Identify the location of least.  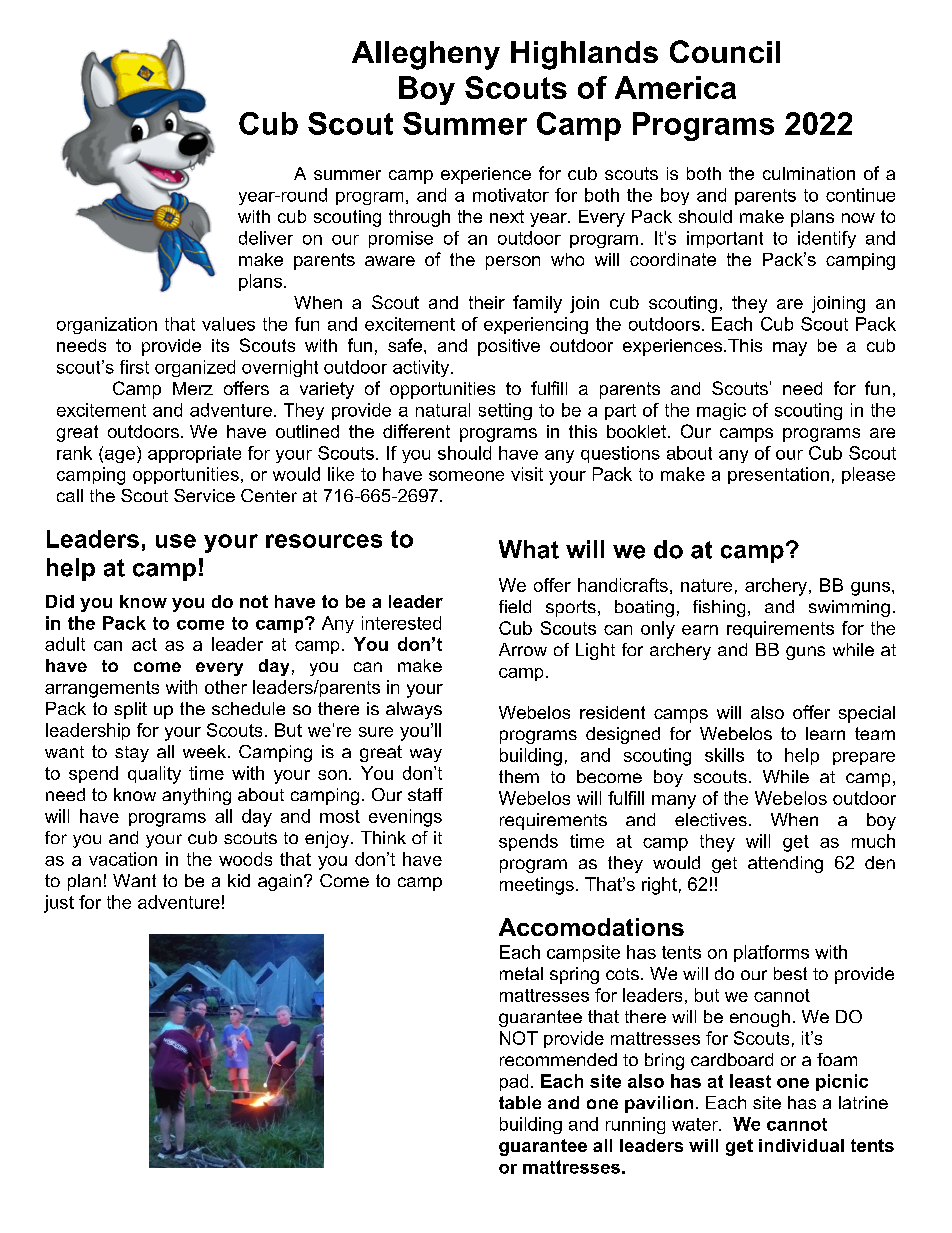
(750, 1081).
